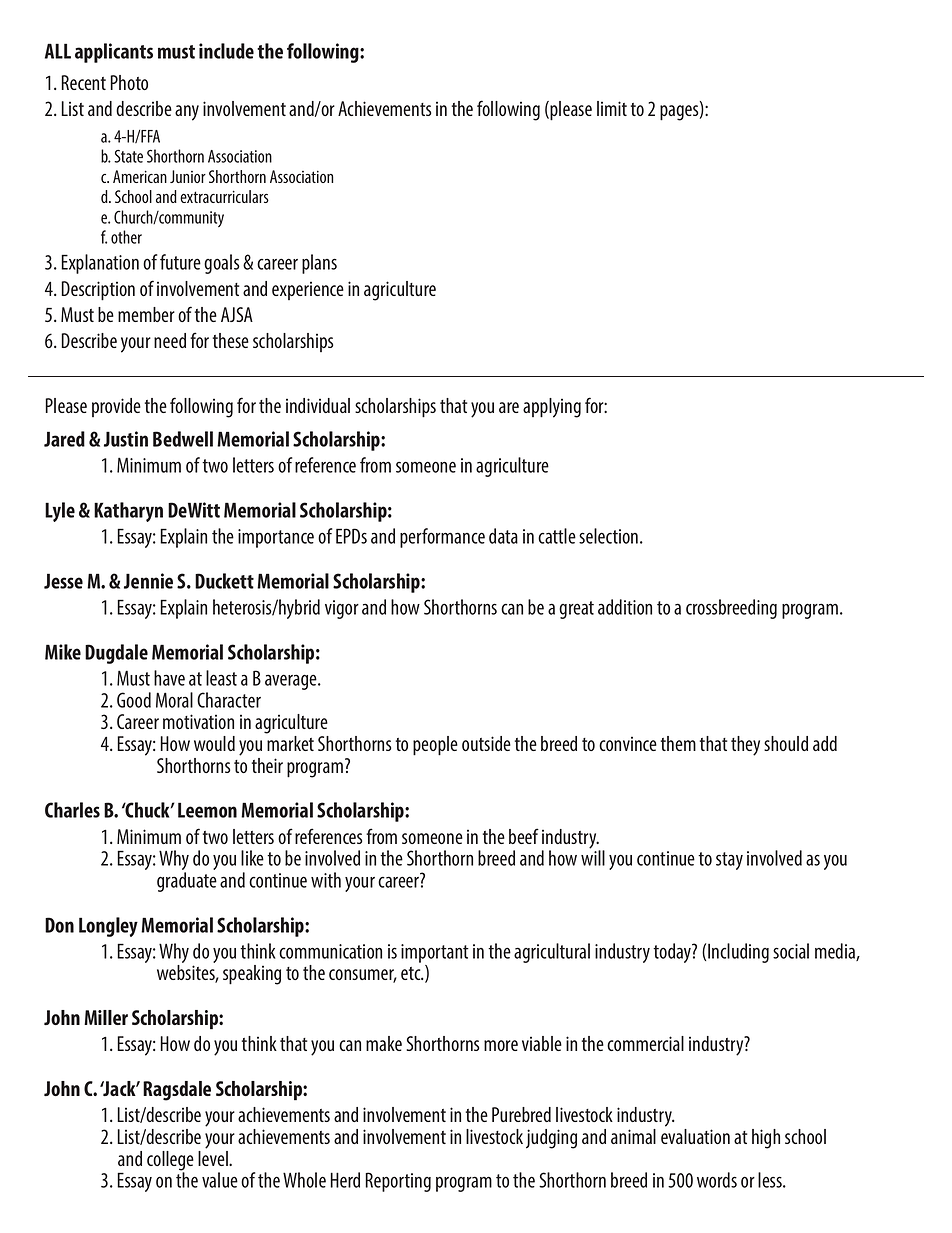  Describe the element at coordinates (552, 408) in the document. I see `applying` at that location.
